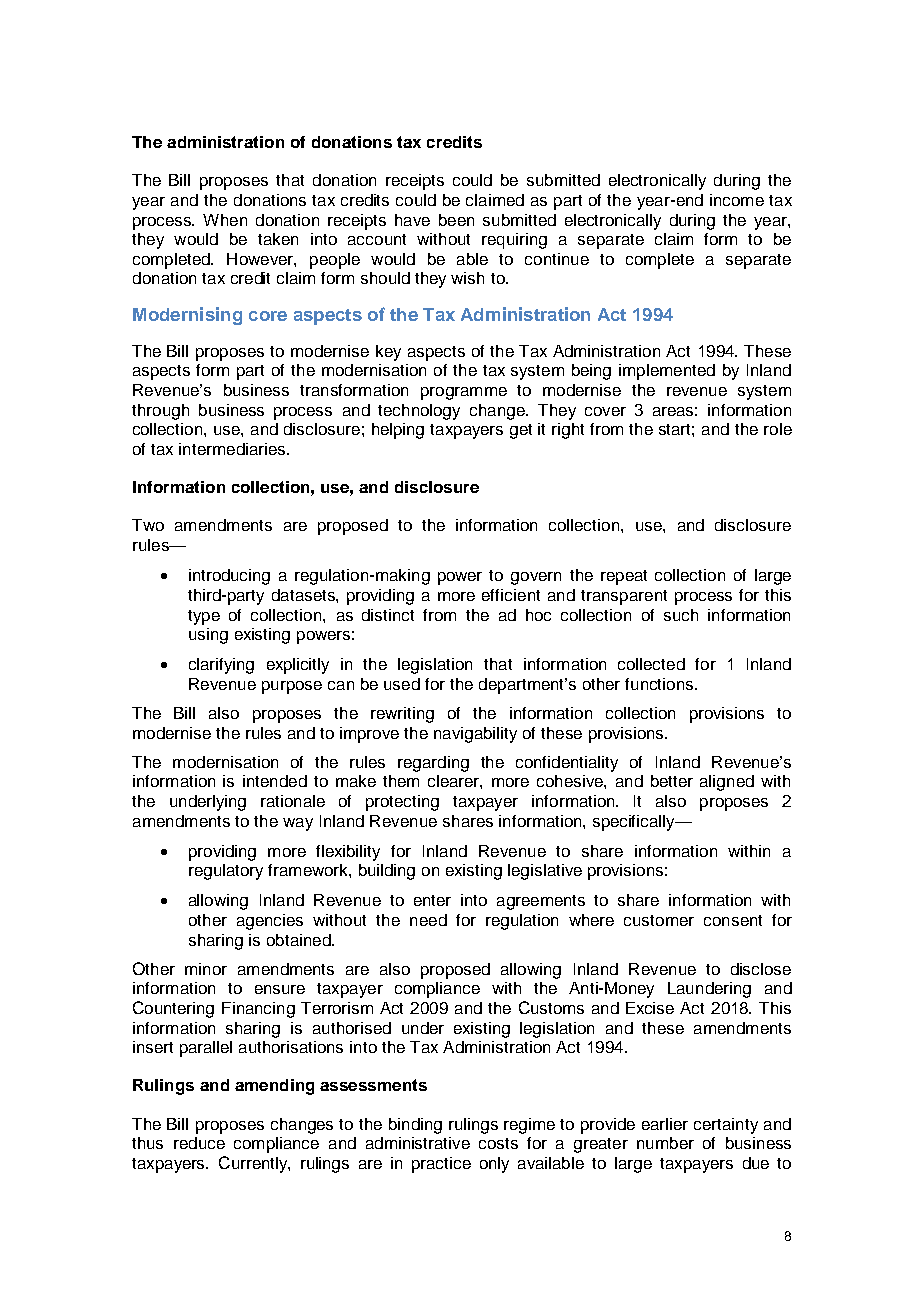 Image resolution: width=924 pixels, height=1308 pixels. What do you see at coordinates (737, 200) in the document?
I see `income` at bounding box center [737, 200].
